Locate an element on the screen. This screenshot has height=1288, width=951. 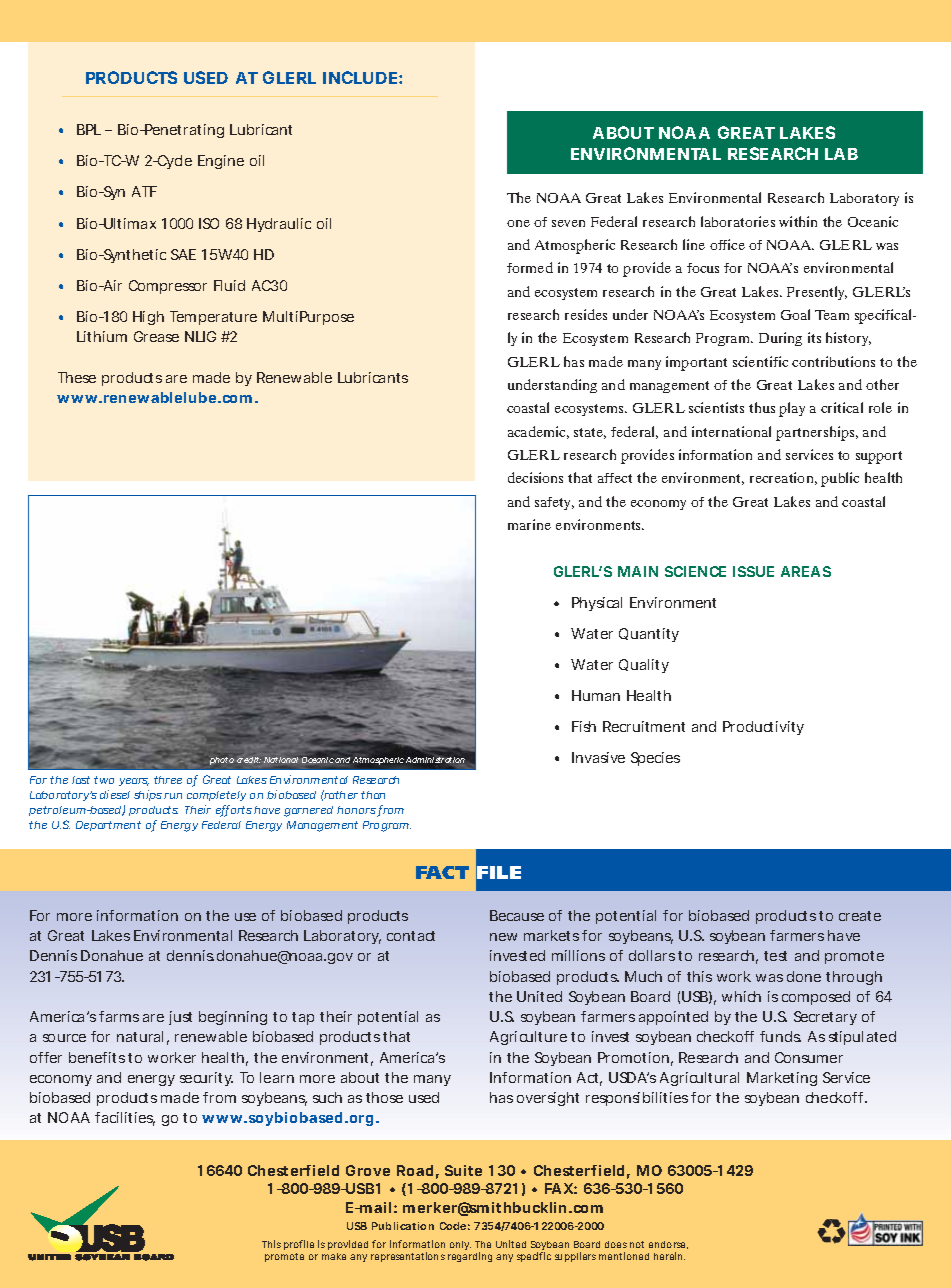
These is located at coordinates (77, 377).
